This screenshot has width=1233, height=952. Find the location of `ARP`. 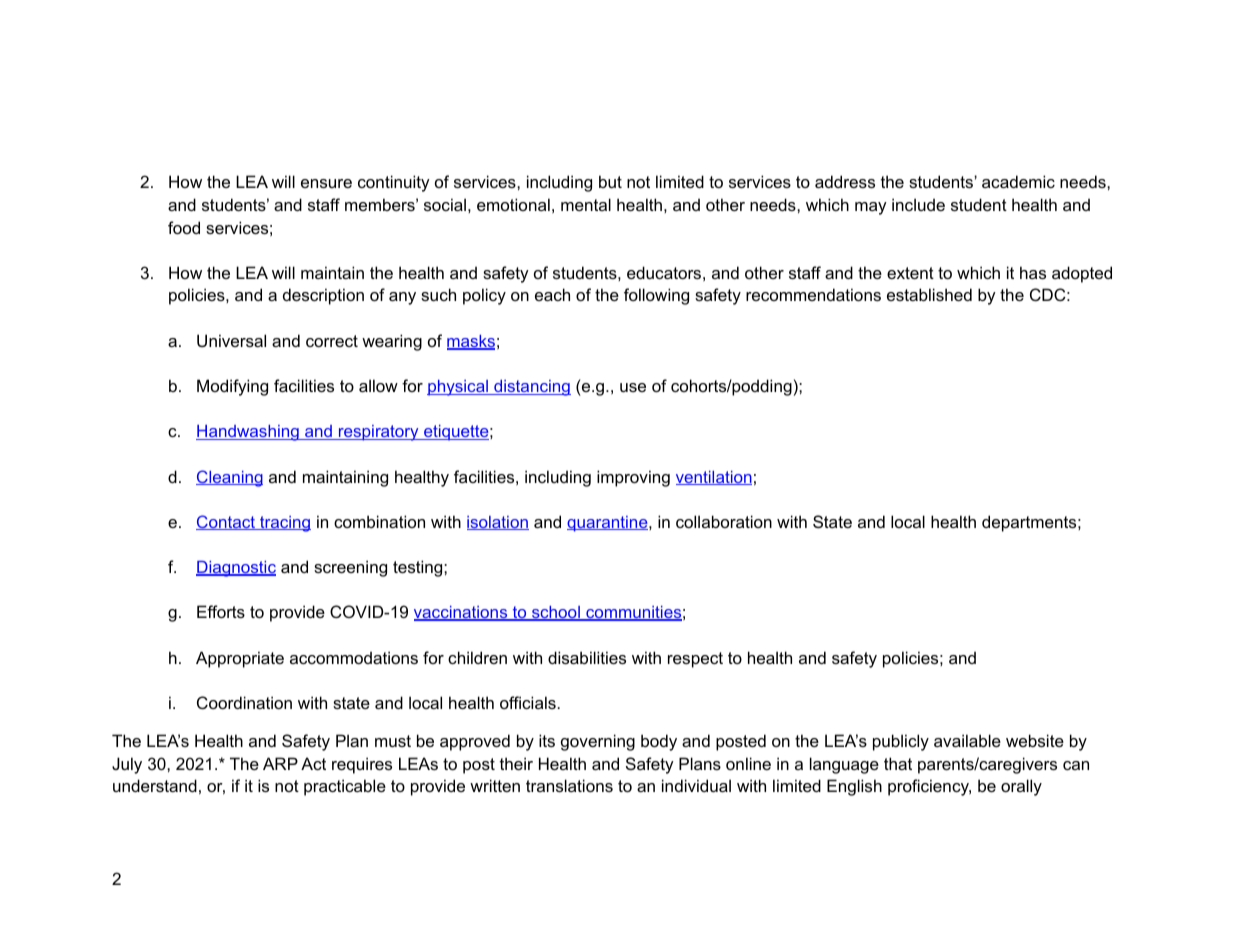

ARP is located at coordinates (280, 763).
